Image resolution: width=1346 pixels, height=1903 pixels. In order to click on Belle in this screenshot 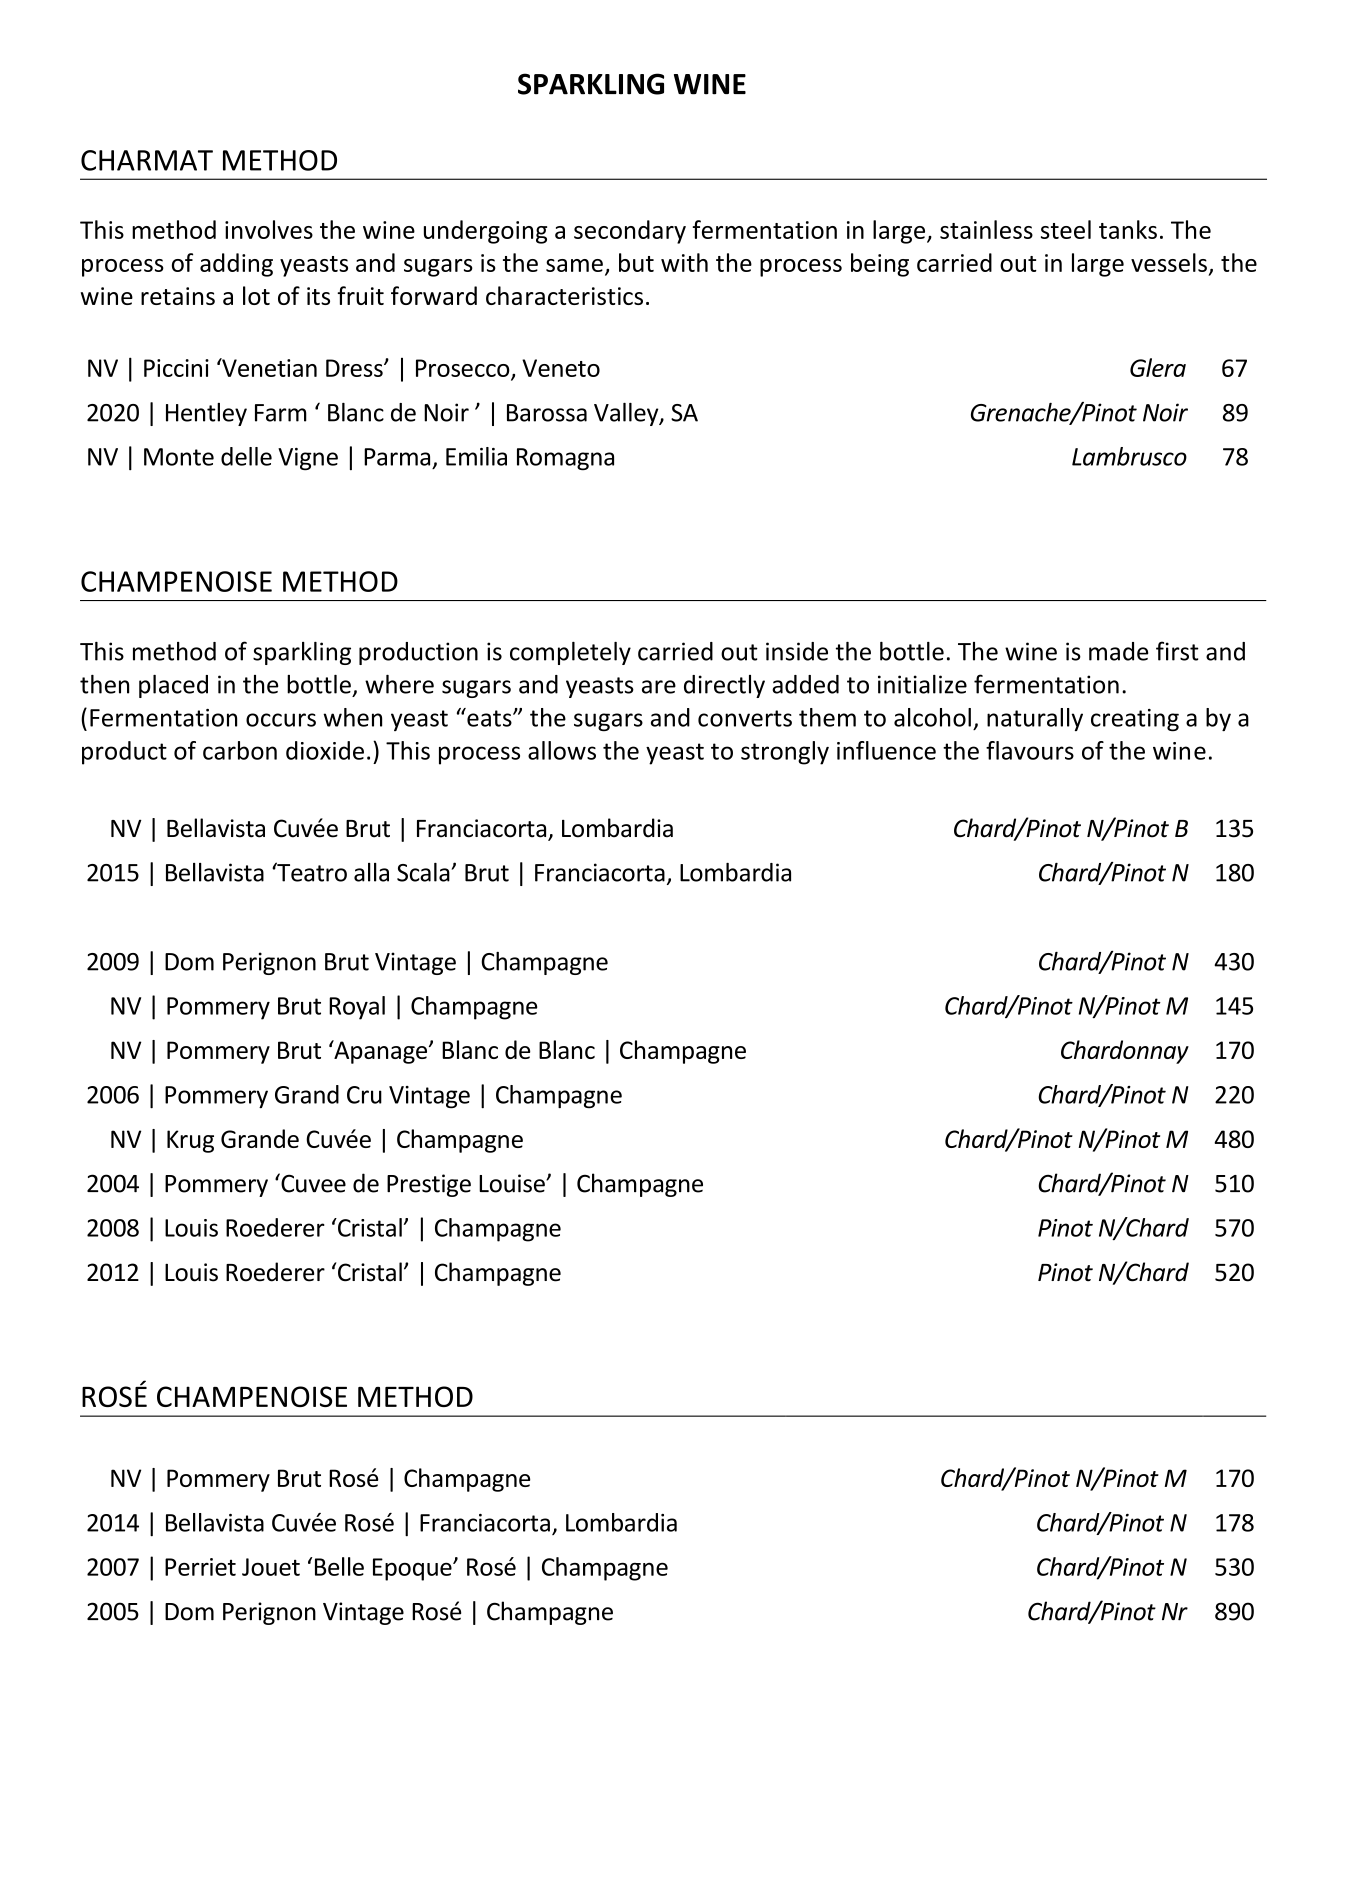, I will do `click(339, 1566)`.
